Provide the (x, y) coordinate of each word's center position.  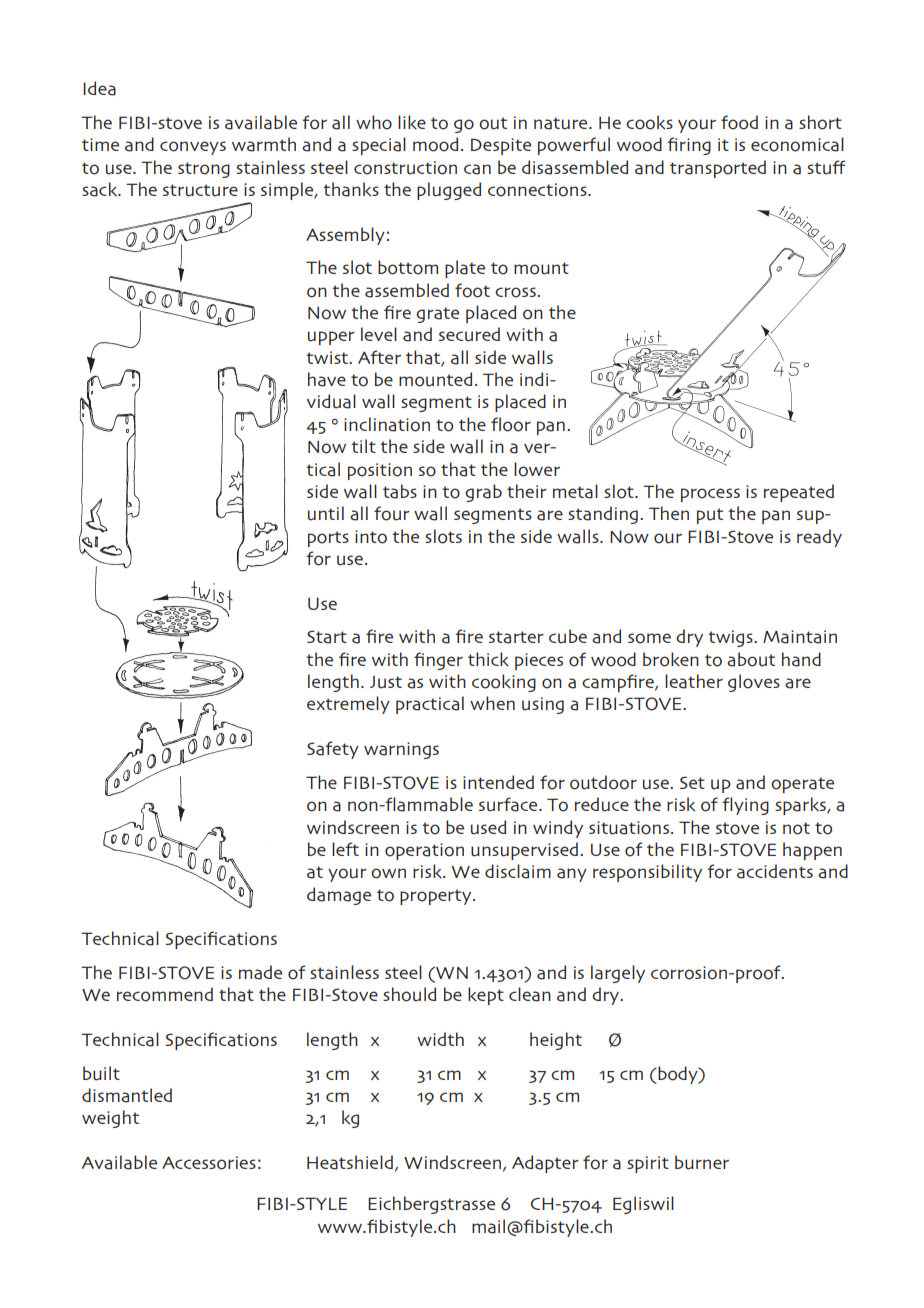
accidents (775, 871)
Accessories (209, 1163)
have (327, 379)
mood (435, 144)
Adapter (545, 1164)
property (437, 897)
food (739, 122)
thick (488, 659)
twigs (731, 638)
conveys (193, 148)
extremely (348, 705)
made (260, 972)
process (710, 495)
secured (469, 334)
